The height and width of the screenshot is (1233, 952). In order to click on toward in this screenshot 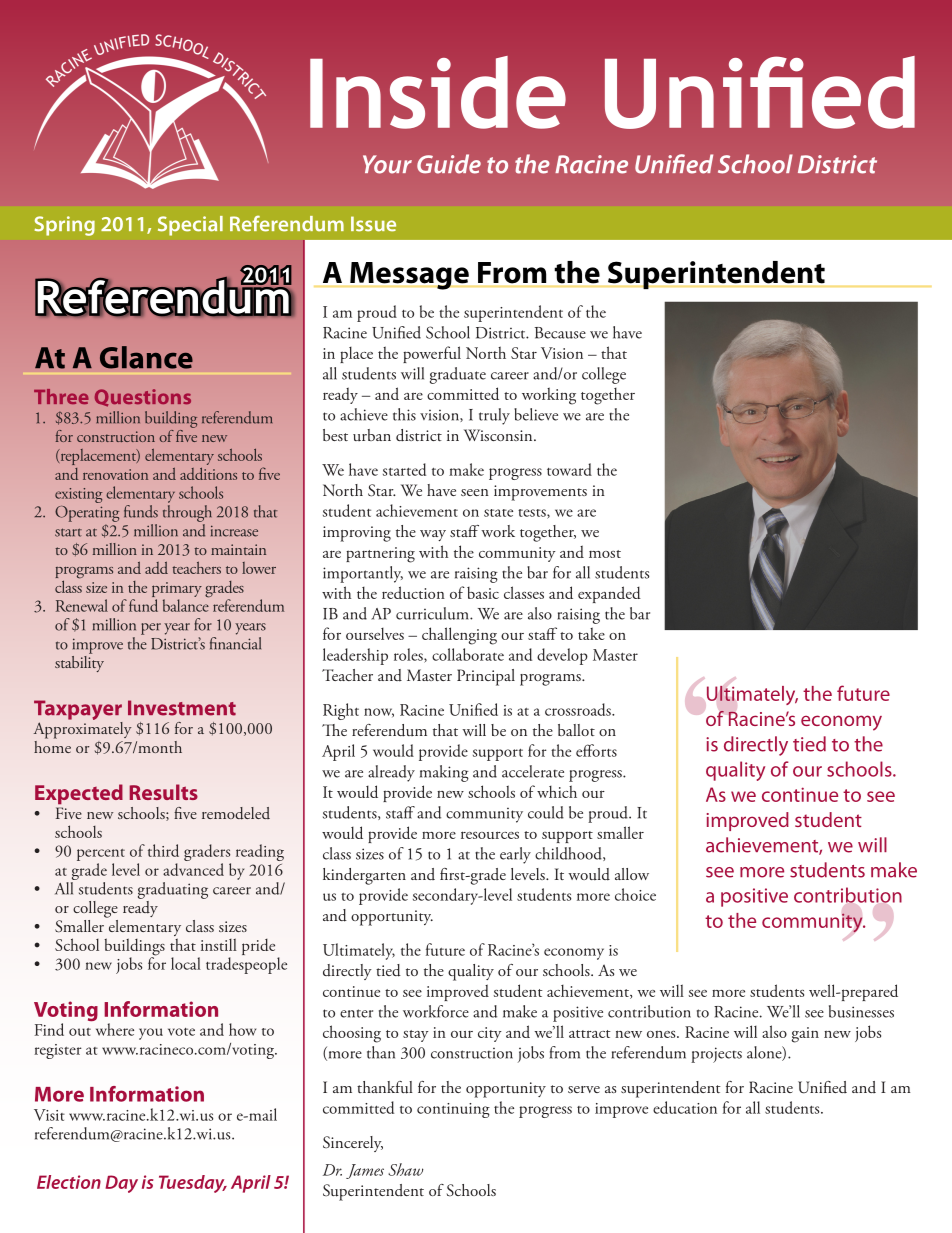, I will do `click(569, 469)`.
